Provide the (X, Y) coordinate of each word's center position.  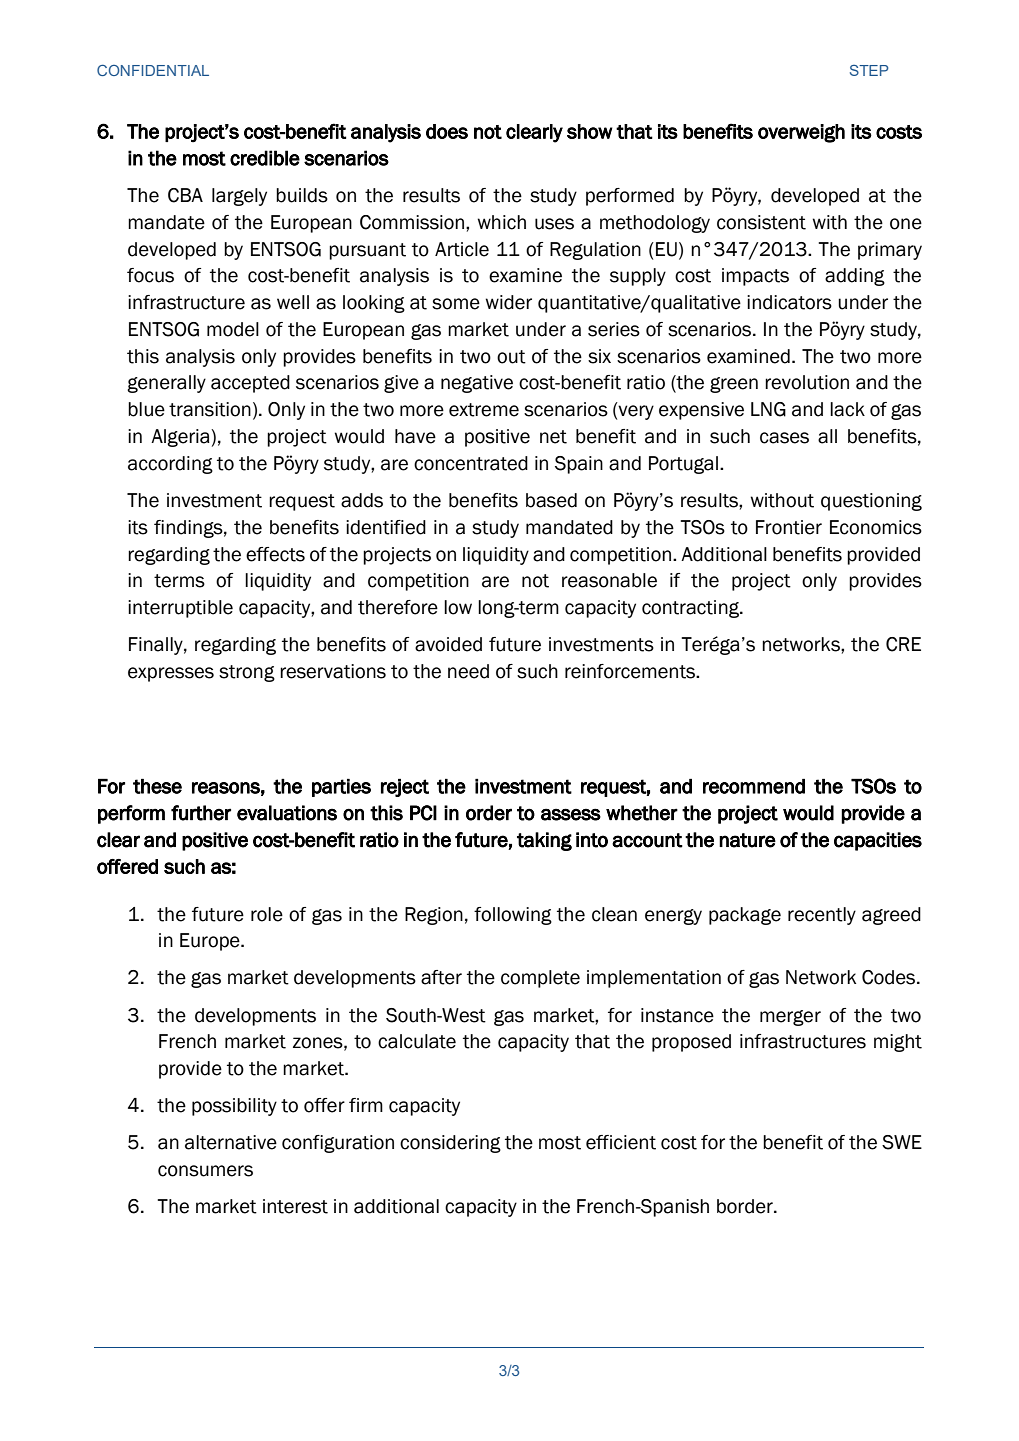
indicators (789, 302)
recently (822, 916)
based (551, 500)
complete (540, 979)
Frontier (789, 527)
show (590, 131)
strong (247, 673)
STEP (869, 70)
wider (508, 302)
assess (571, 814)
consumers (205, 1171)
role (267, 914)
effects (275, 554)
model (233, 329)
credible (265, 158)
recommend (754, 786)
